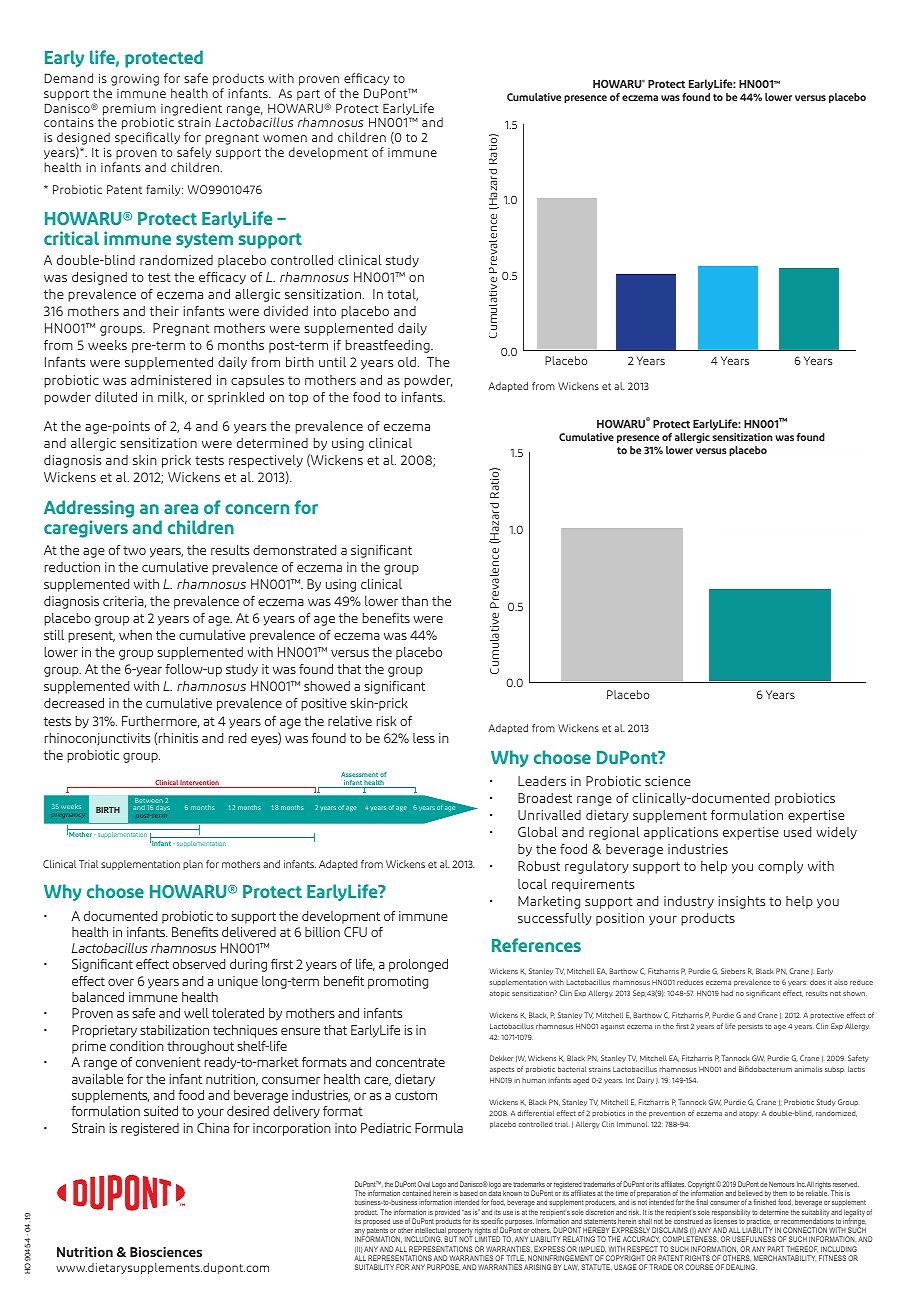  What do you see at coordinates (389, 346) in the document?
I see `breastfeeding` at bounding box center [389, 346].
